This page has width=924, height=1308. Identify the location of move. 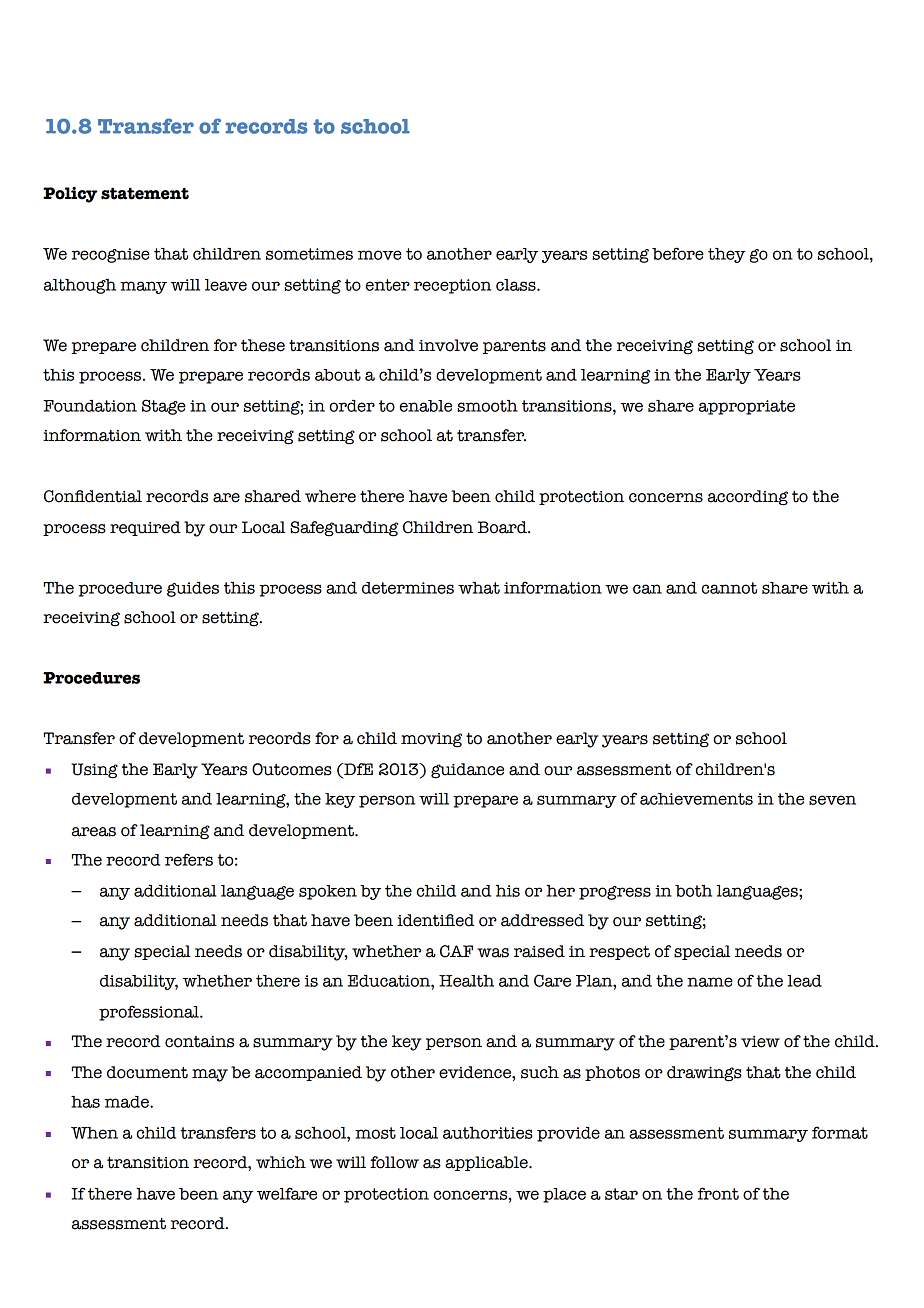
(380, 255).
